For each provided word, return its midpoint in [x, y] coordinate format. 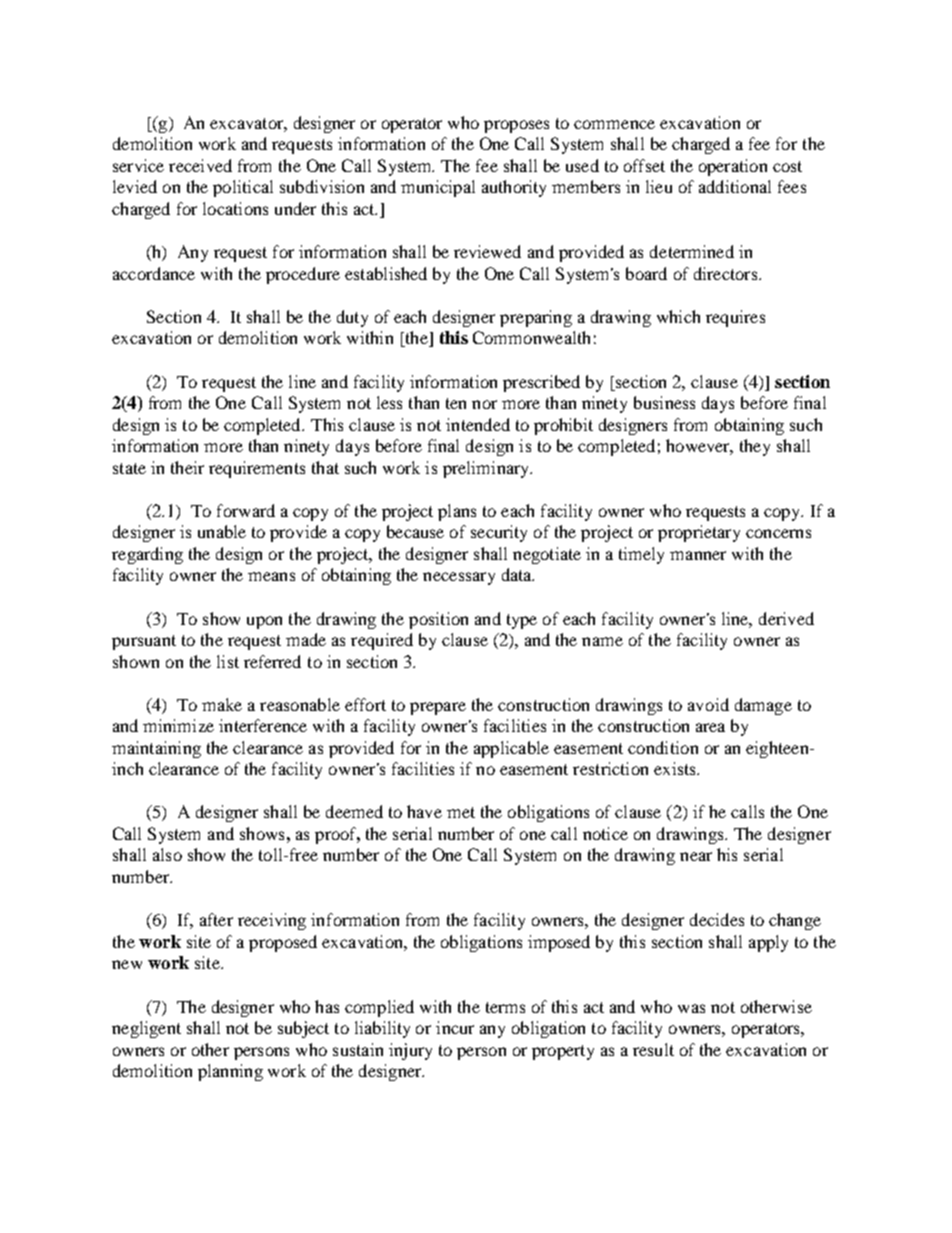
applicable [511, 749]
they [755, 447]
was [691, 1008]
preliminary [487, 469]
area [710, 727]
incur [455, 1027]
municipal [438, 188]
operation [733, 167]
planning [230, 1072]
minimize [178, 725]
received [200, 165]
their [187, 467]
